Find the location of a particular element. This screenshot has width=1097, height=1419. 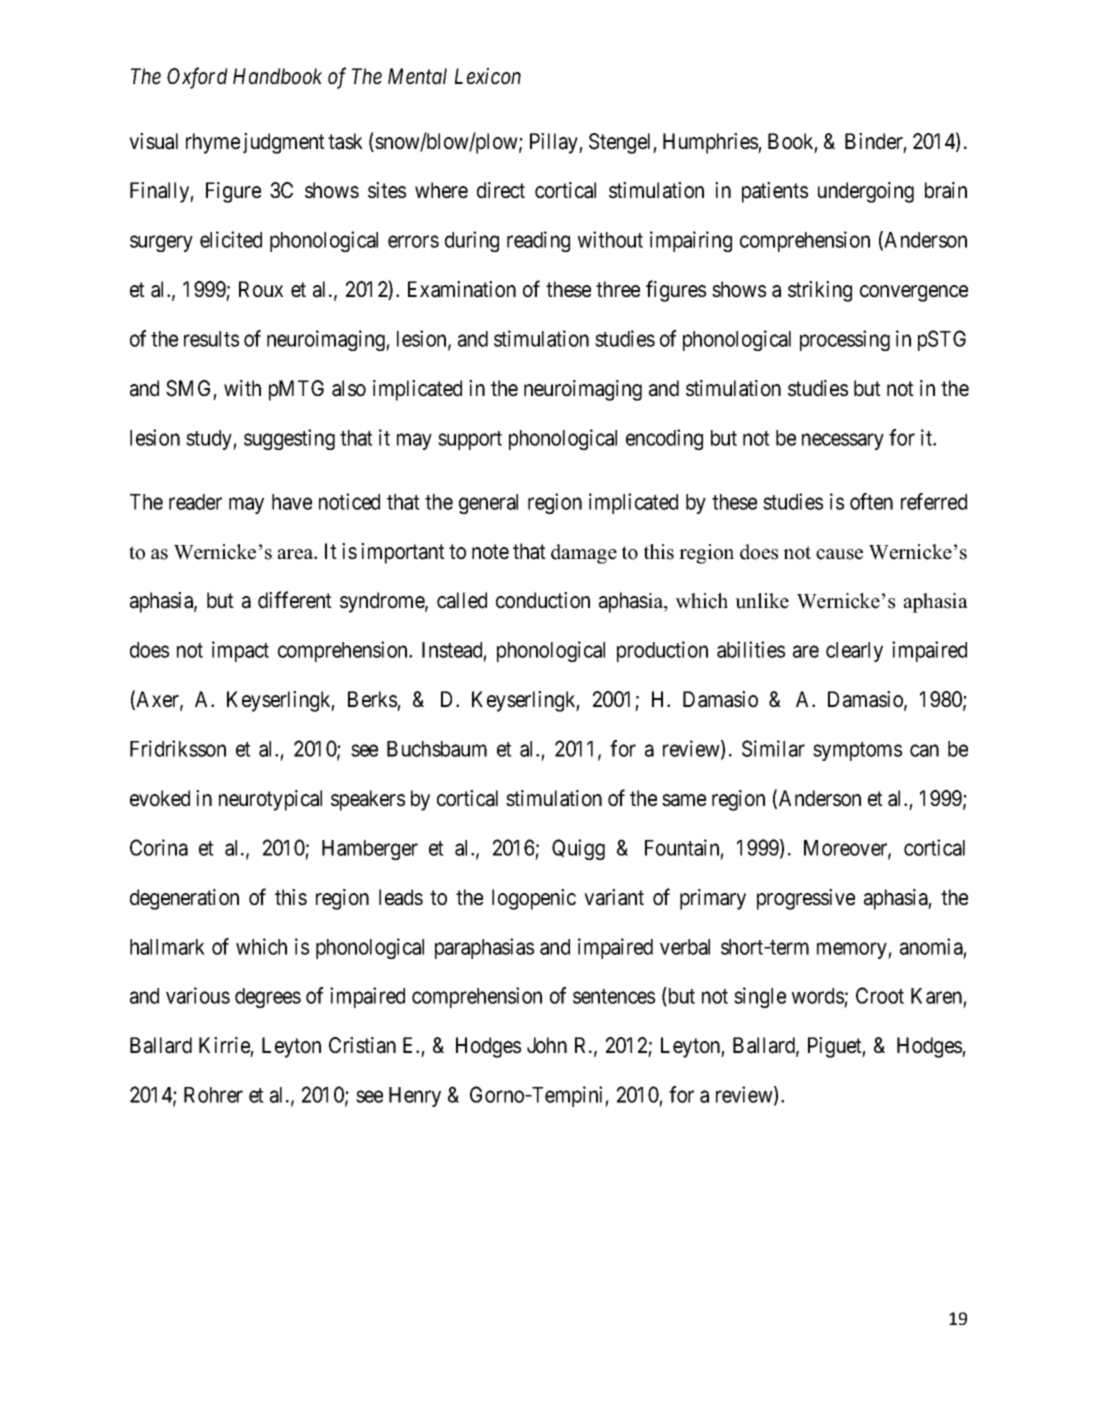

undergoing is located at coordinates (866, 192).
